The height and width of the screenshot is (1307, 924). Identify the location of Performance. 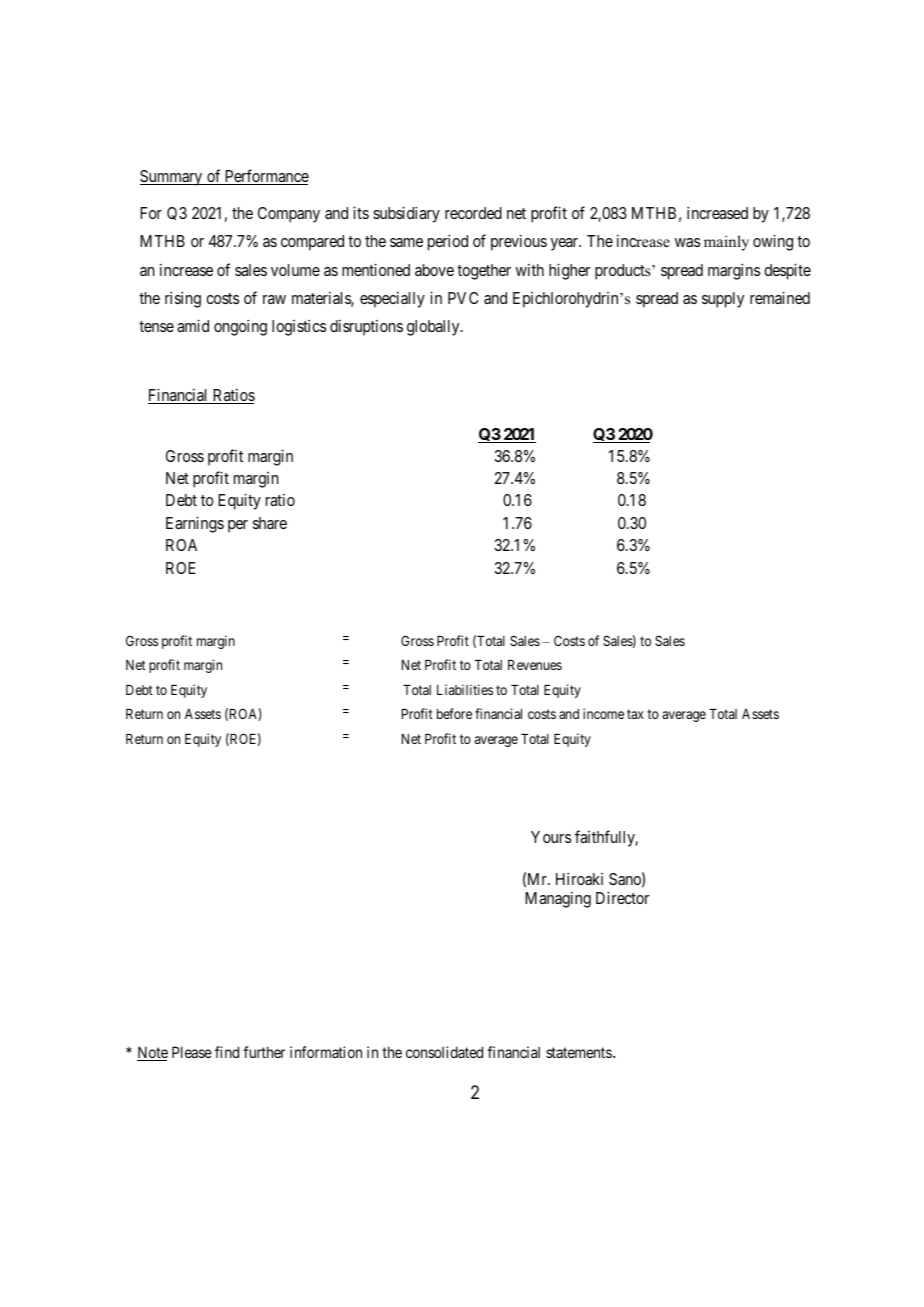
(266, 177).
